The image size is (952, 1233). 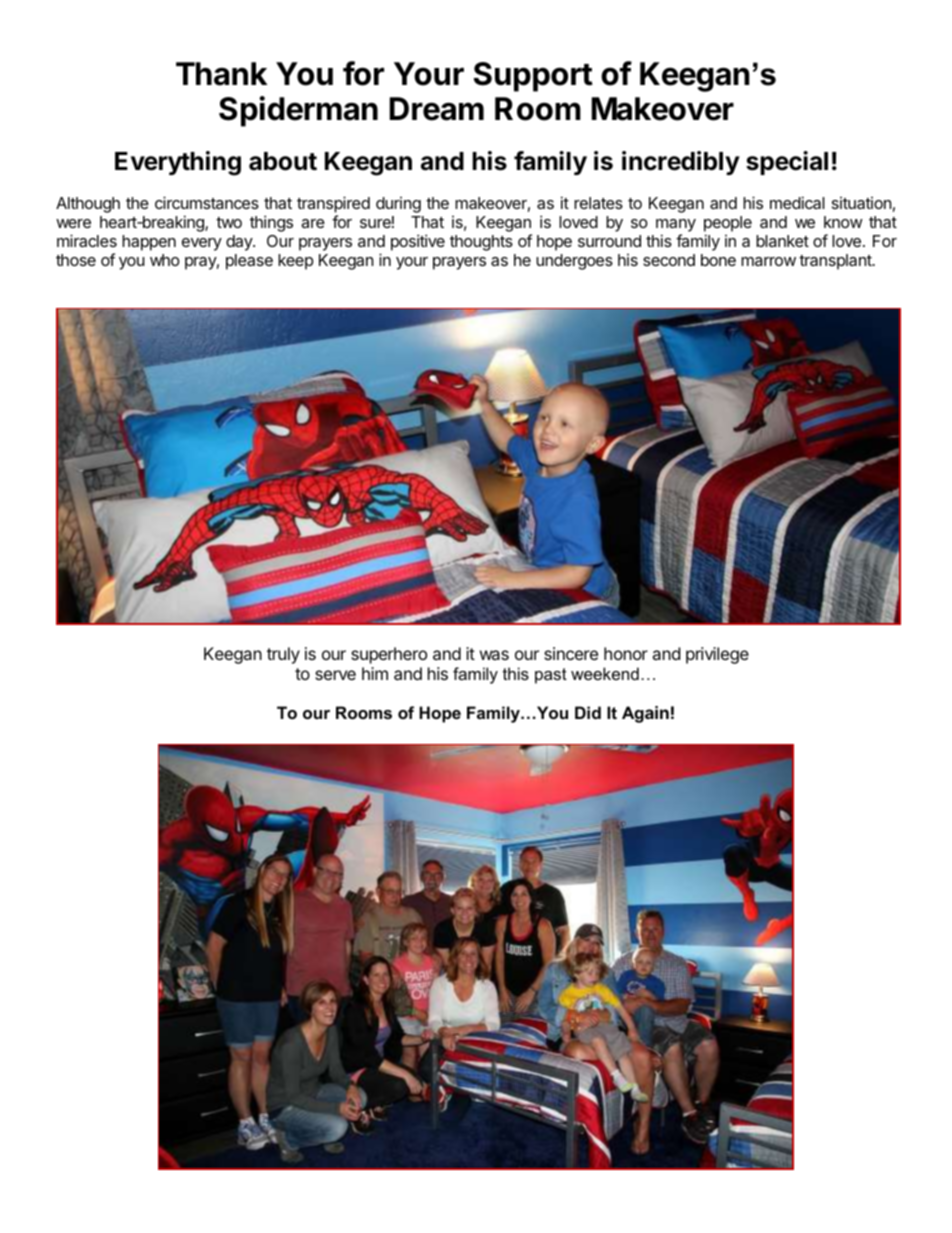 I want to click on undergoes, so click(x=574, y=262).
